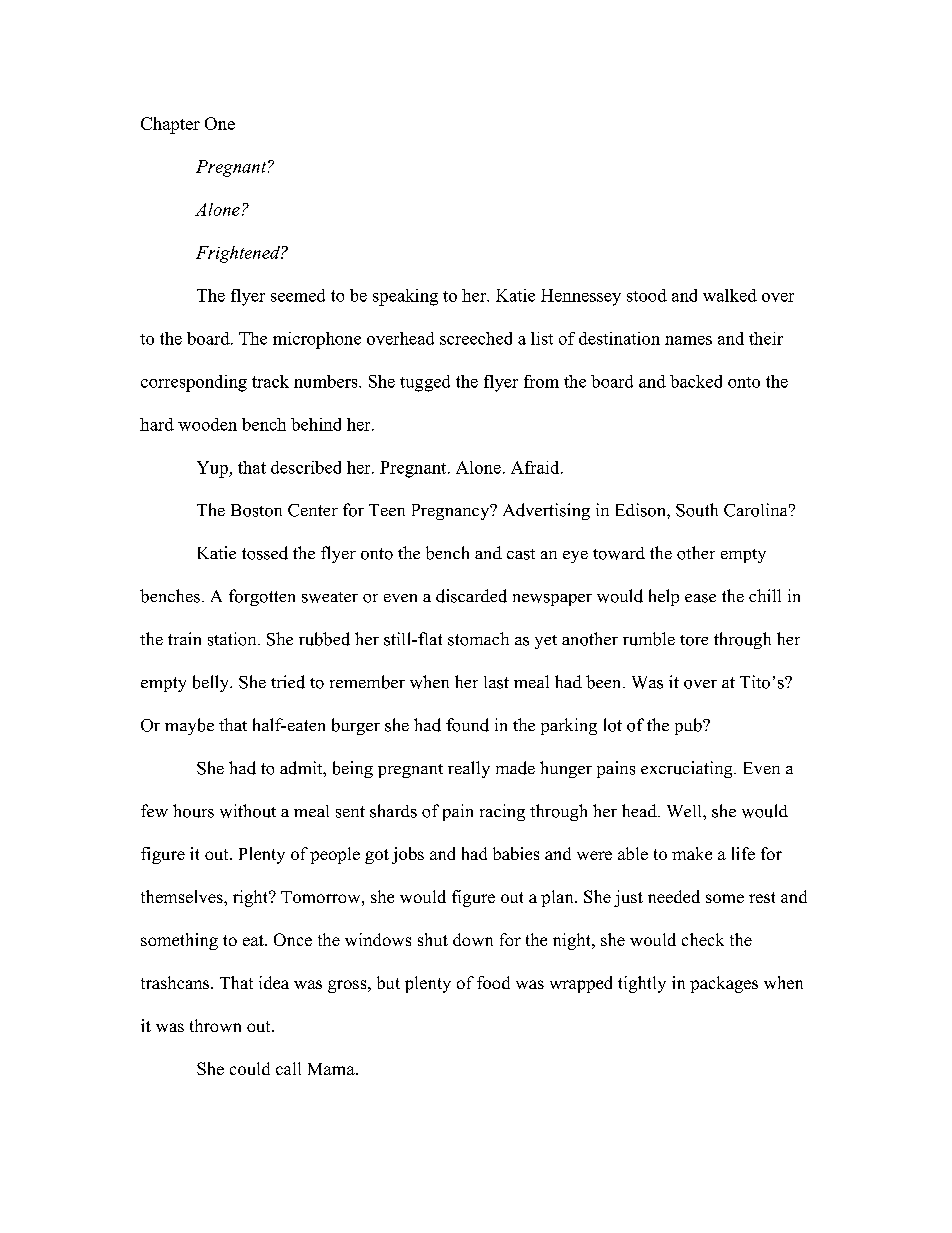 The width and height of the image is (952, 1233). What do you see at coordinates (730, 295) in the image?
I see `walked` at bounding box center [730, 295].
